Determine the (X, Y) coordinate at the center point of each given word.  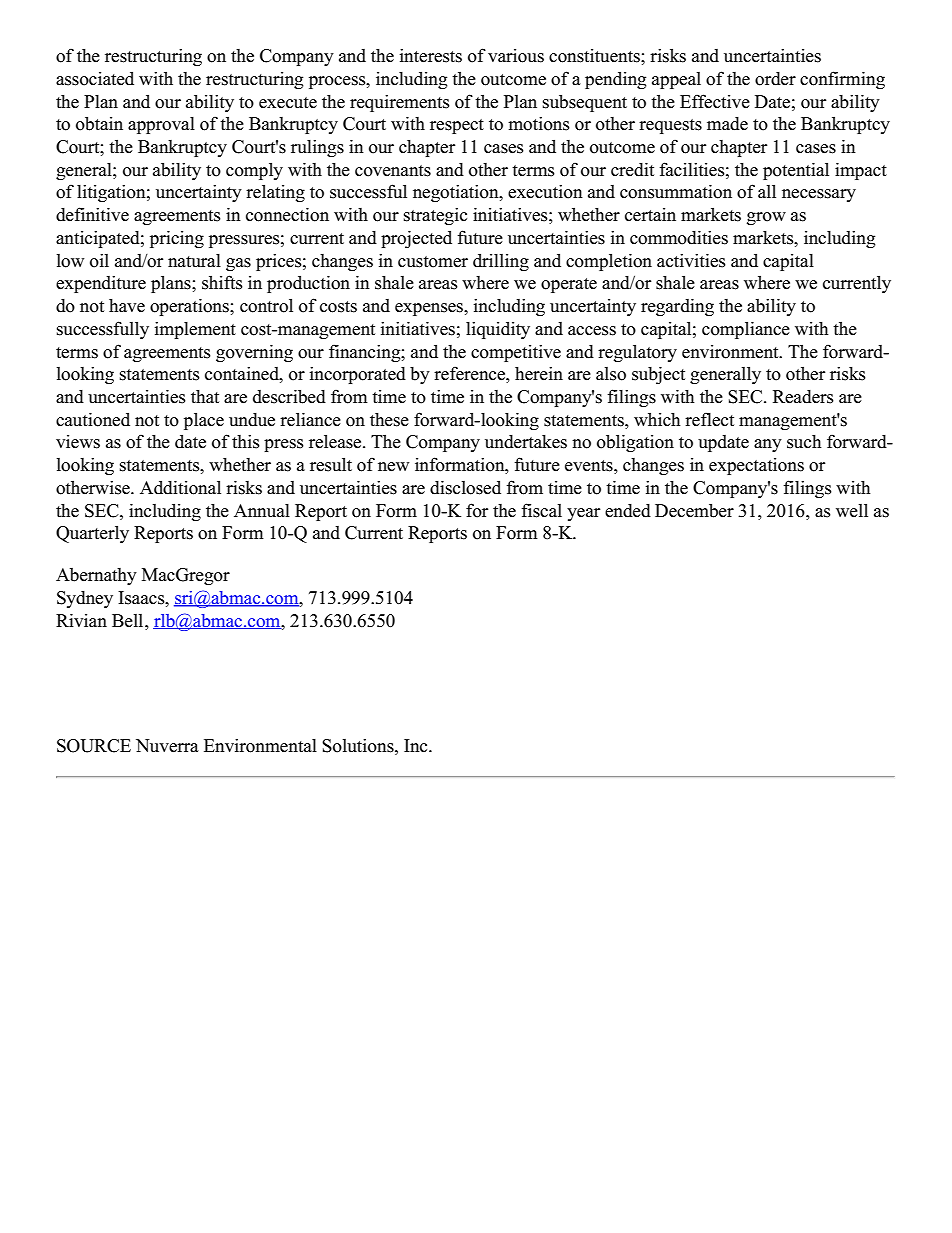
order (775, 79)
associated (95, 78)
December (694, 510)
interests (431, 55)
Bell (129, 621)
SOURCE (94, 746)
